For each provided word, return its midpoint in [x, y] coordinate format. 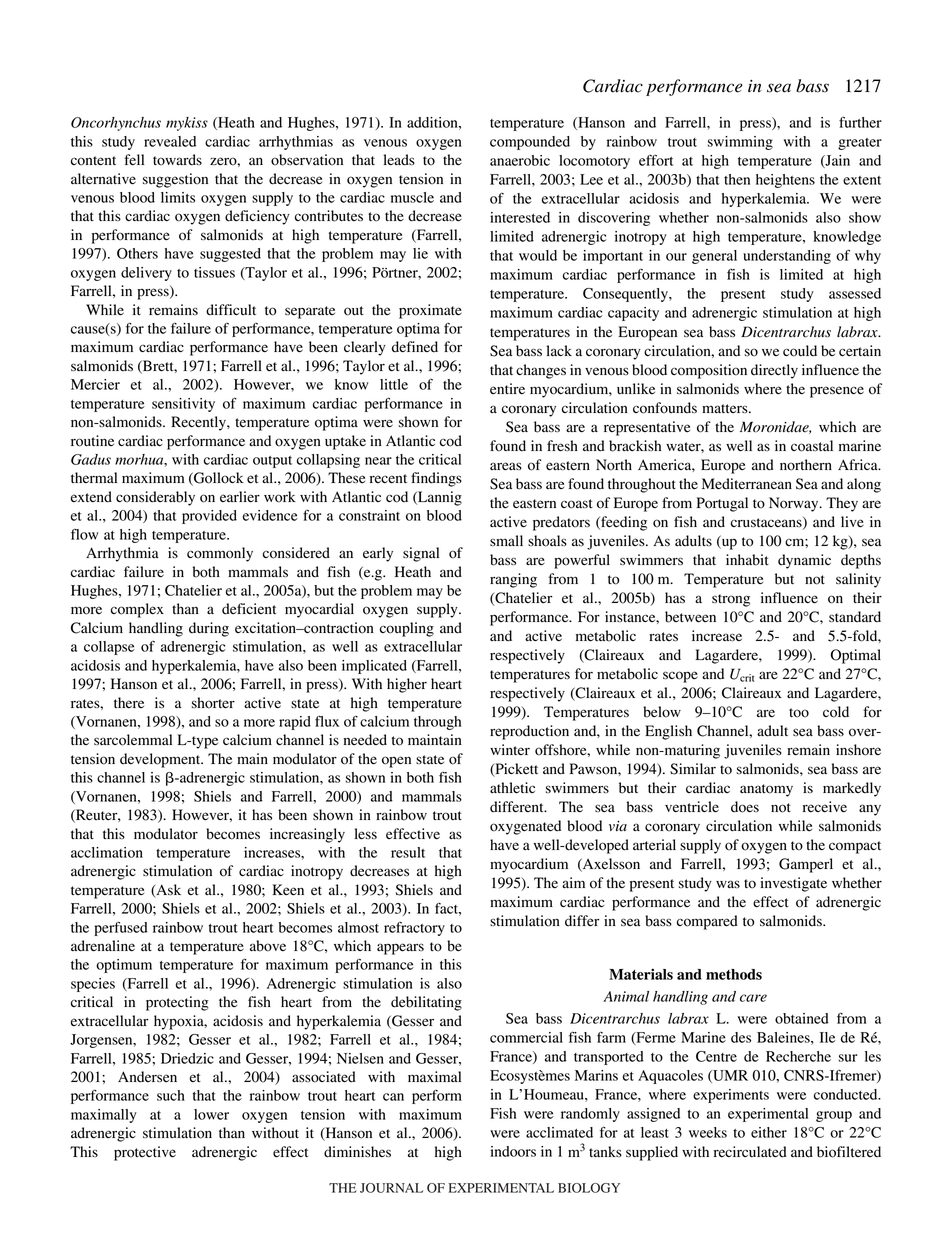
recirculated [750, 1152]
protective [145, 1153]
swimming [740, 143]
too [799, 713]
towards [177, 160]
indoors [513, 1151]
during [209, 629]
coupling [407, 629]
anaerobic [520, 160]
